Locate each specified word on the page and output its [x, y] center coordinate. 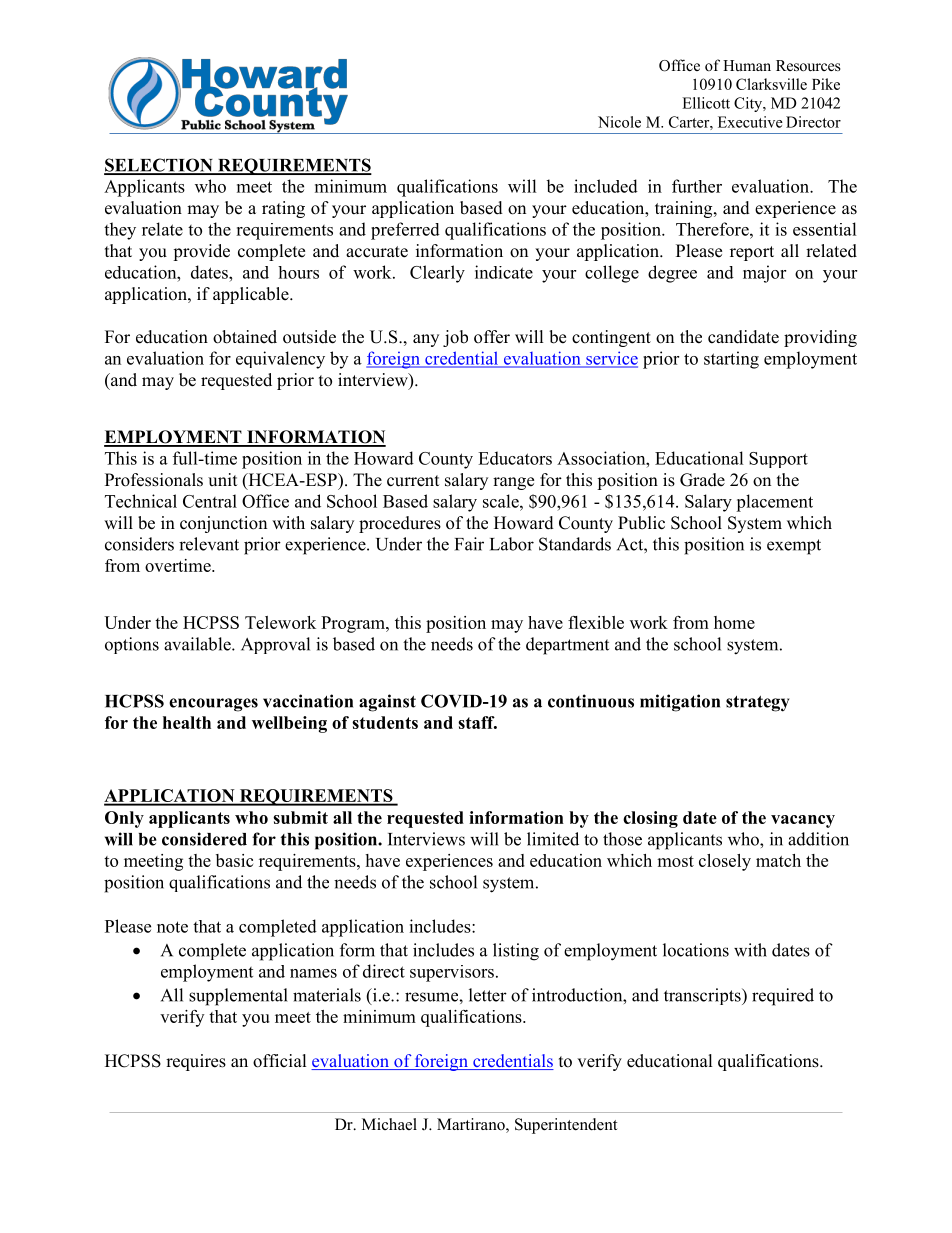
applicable [252, 295]
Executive [750, 122]
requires [196, 1062]
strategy [757, 704]
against [387, 703]
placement [774, 503]
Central [210, 501]
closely [725, 862]
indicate [504, 272]
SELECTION [159, 166]
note [172, 927]
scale [502, 501]
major [764, 274]
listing [516, 952]
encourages [213, 705]
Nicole [619, 122]
